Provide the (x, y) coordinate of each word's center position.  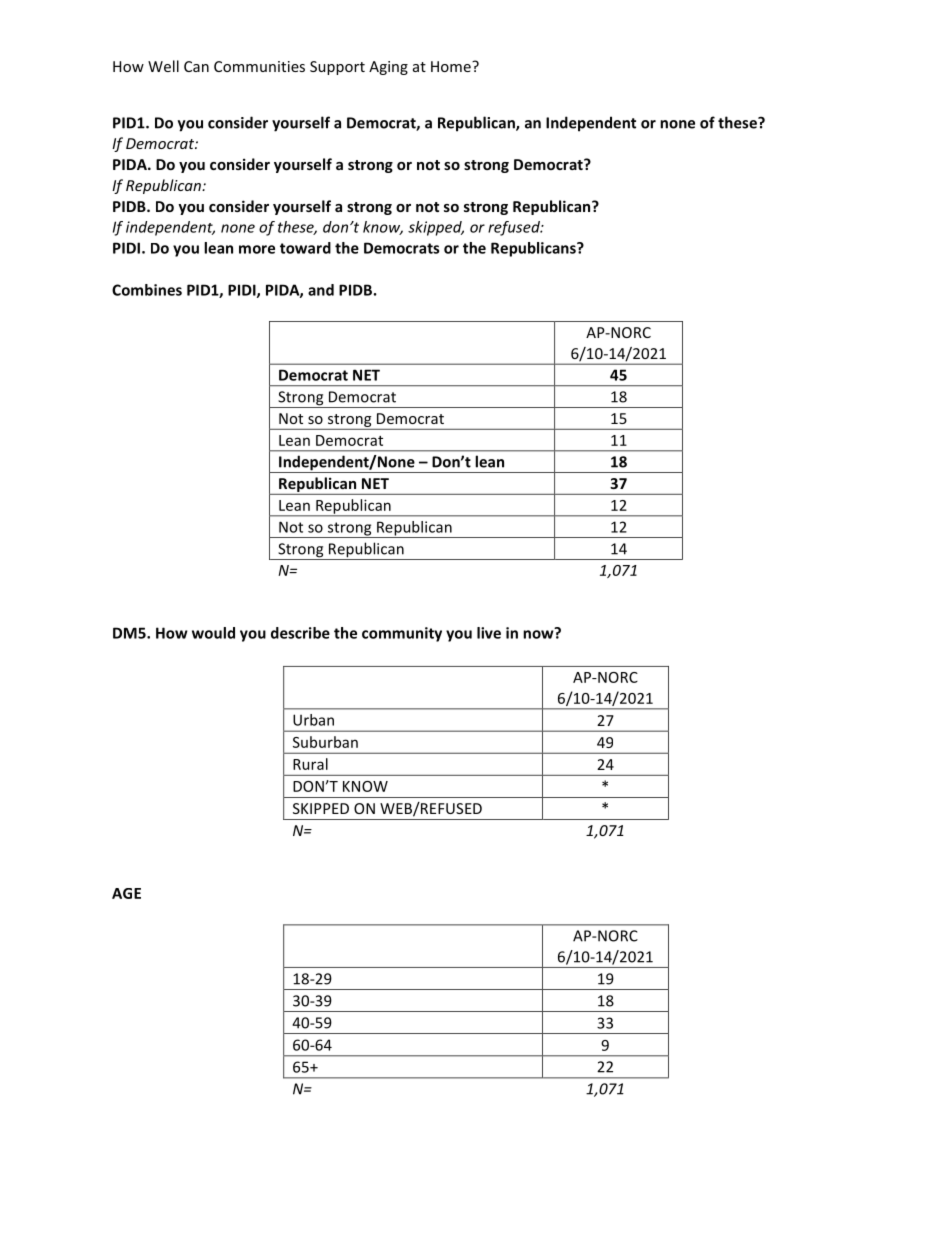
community (402, 634)
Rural (310, 764)
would (213, 633)
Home (452, 66)
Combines (147, 290)
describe (300, 633)
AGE (126, 893)
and (321, 290)
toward (305, 248)
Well (163, 66)
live (489, 633)
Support (337, 68)
